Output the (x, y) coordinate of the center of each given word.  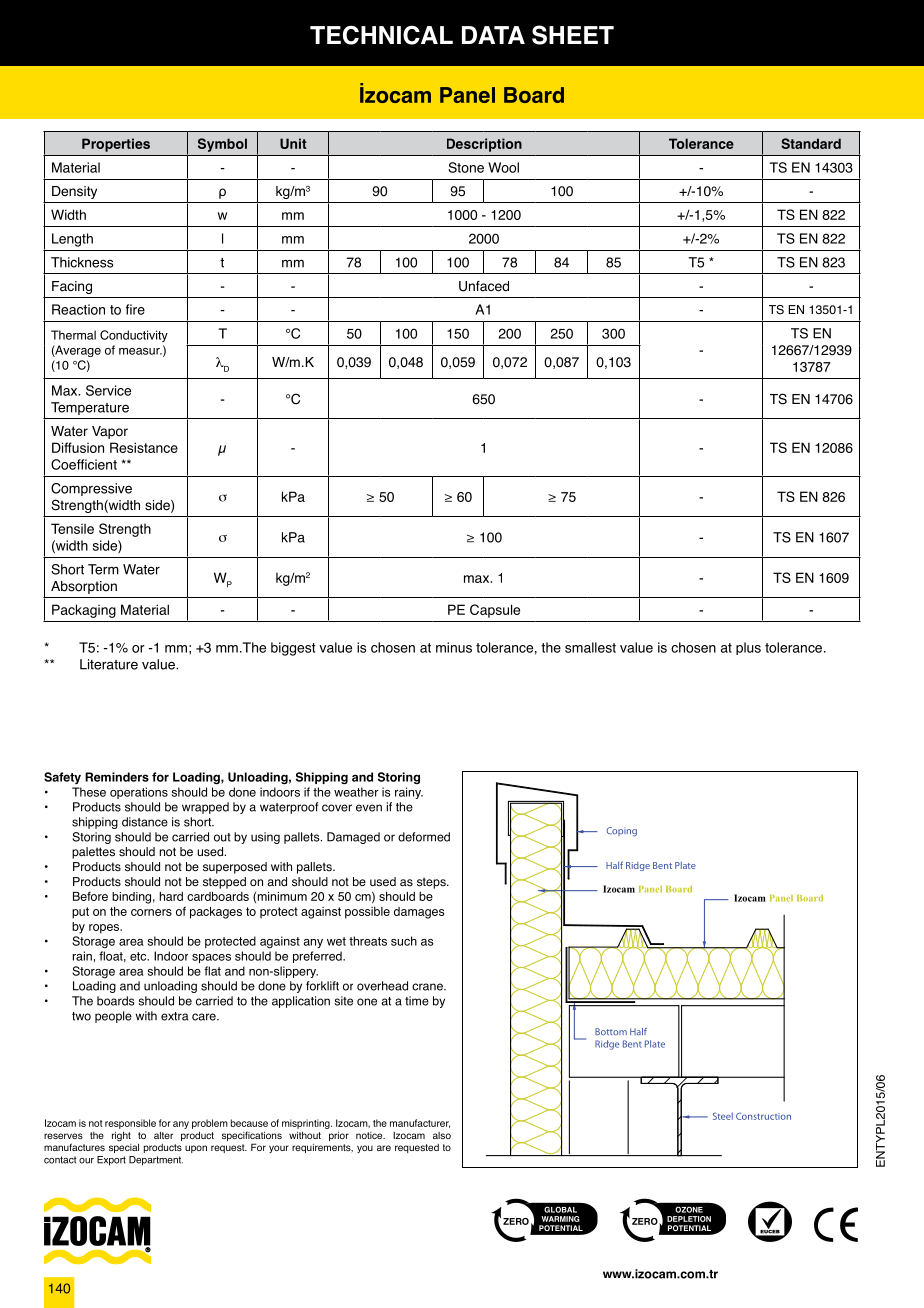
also (442, 1135)
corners (151, 912)
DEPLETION (689, 1219)
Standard (811, 143)
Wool (503, 167)
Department (156, 1161)
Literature (109, 664)
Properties (116, 145)
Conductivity (134, 336)
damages (419, 913)
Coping (621, 832)
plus (748, 648)
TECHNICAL (381, 35)
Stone (466, 167)
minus (454, 647)
